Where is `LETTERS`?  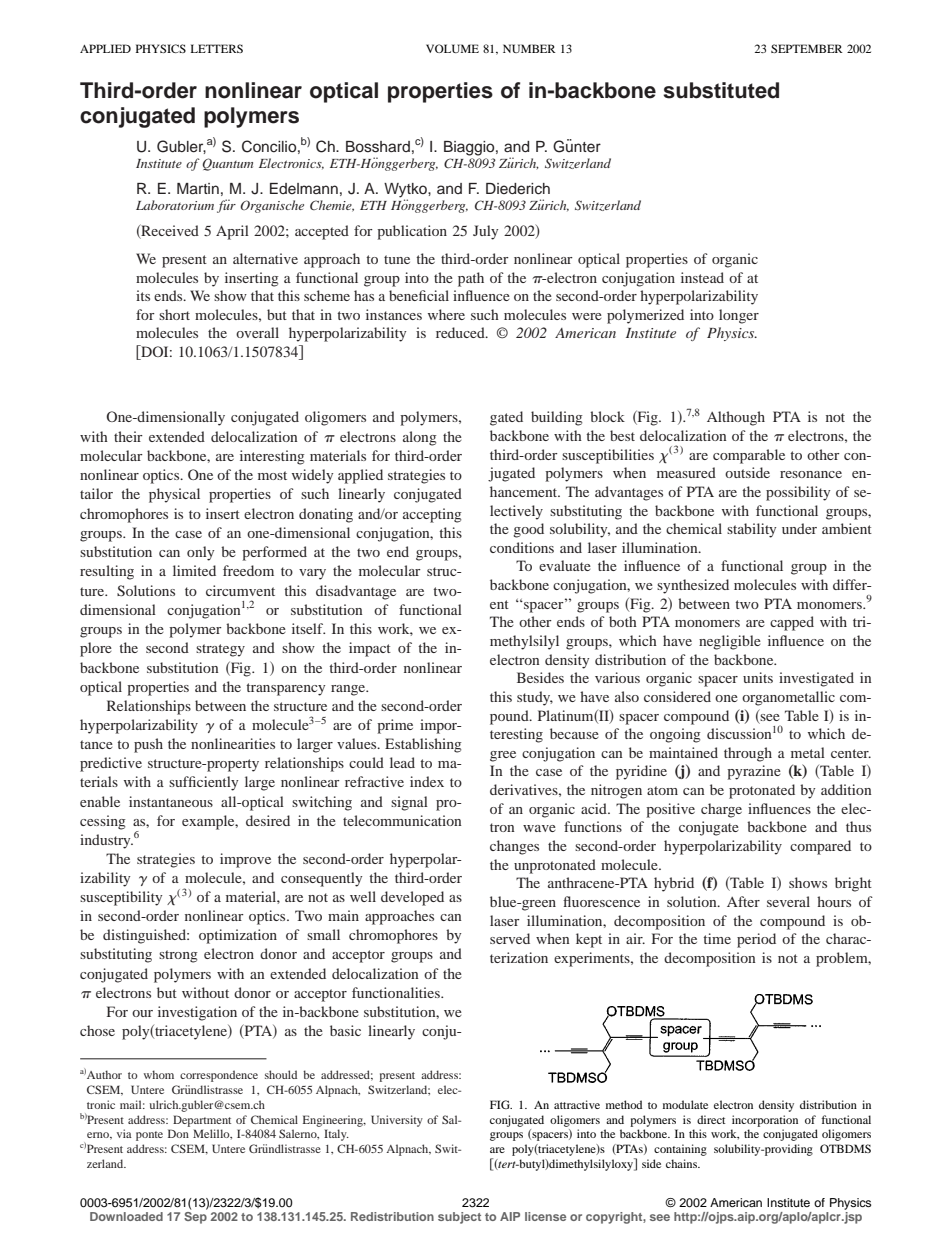
LETTERS is located at coordinates (217, 48).
